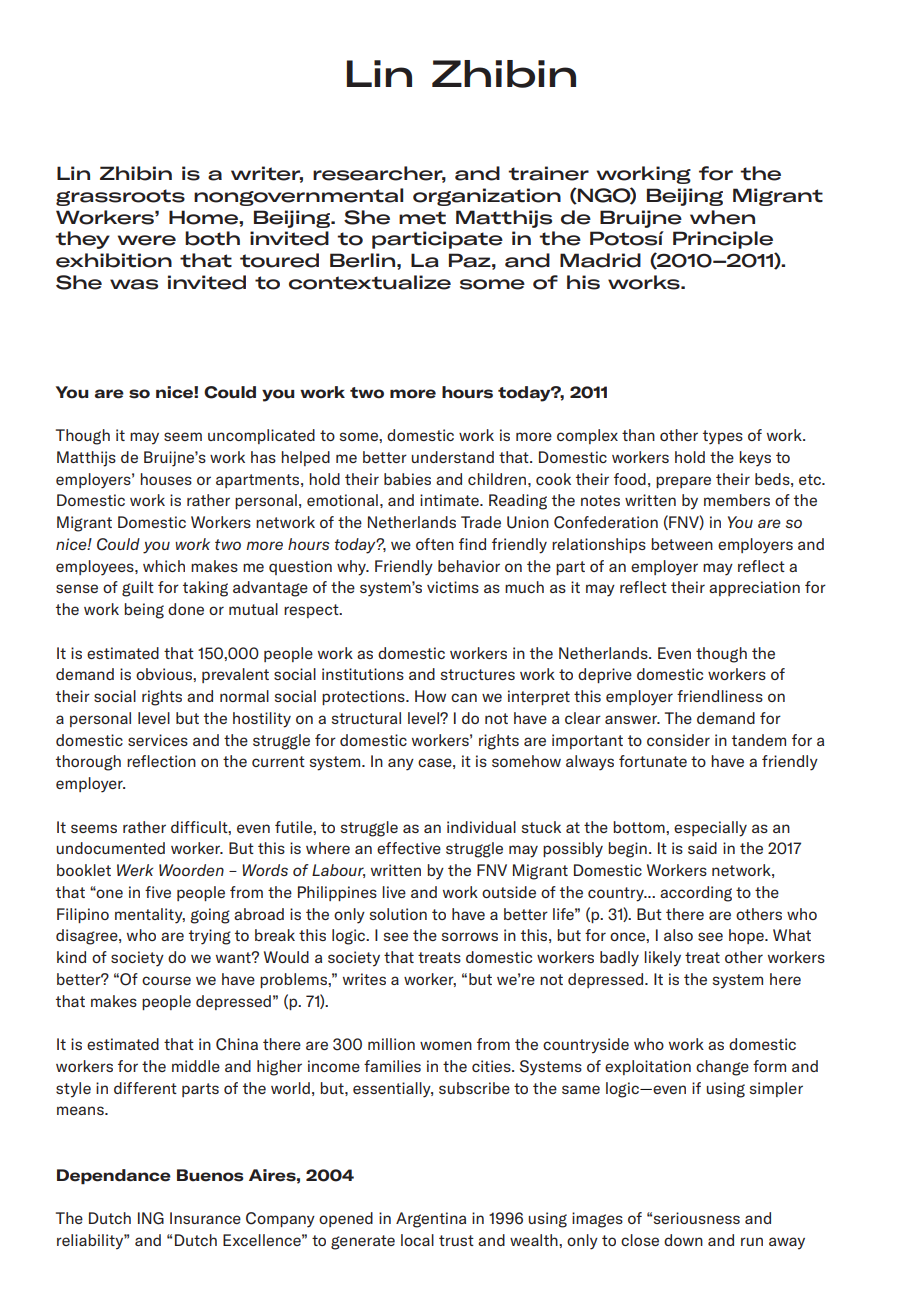  Describe the element at coordinates (696, 894) in the screenshot. I see `according` at that location.
